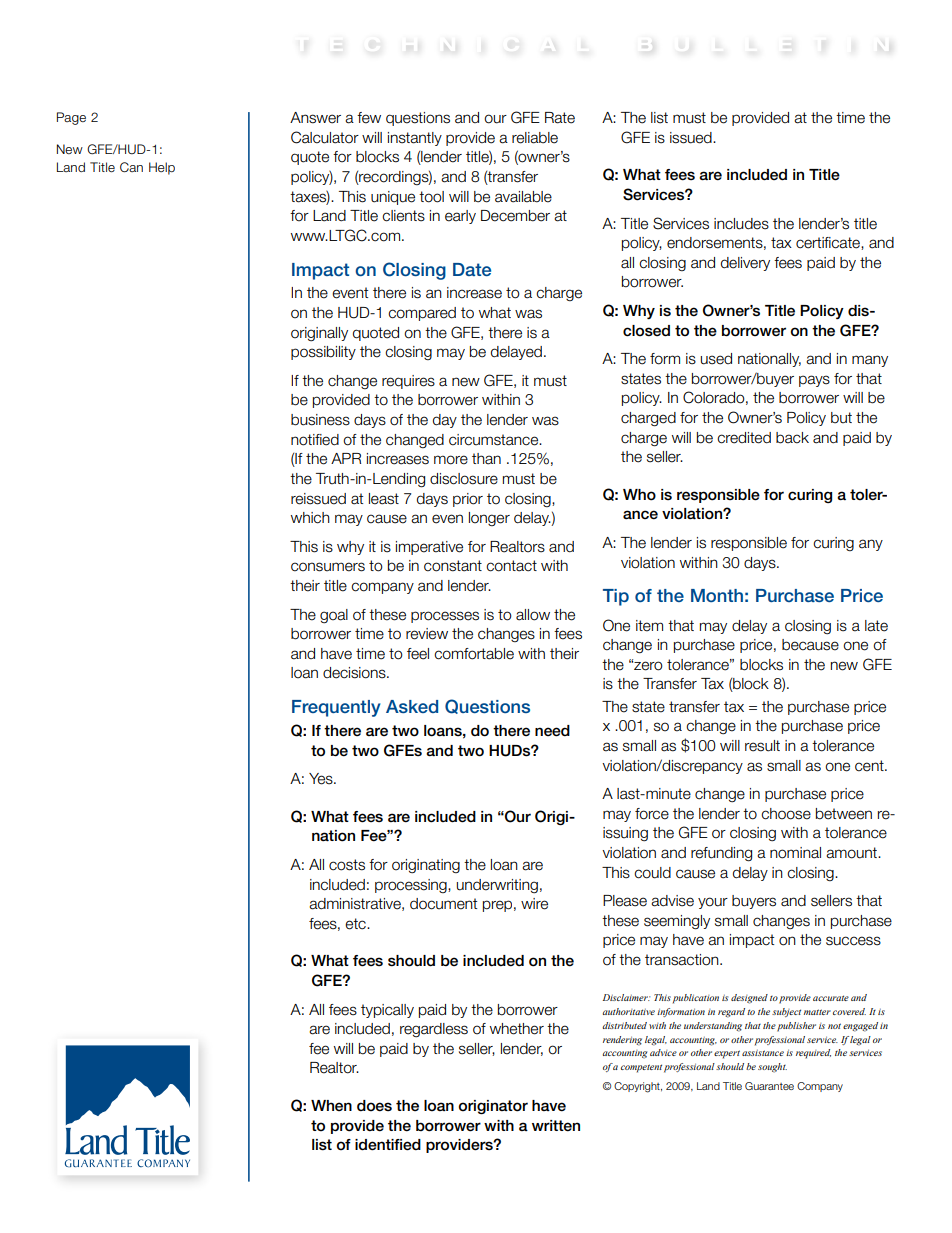  I want to click on comfortable, so click(474, 654).
